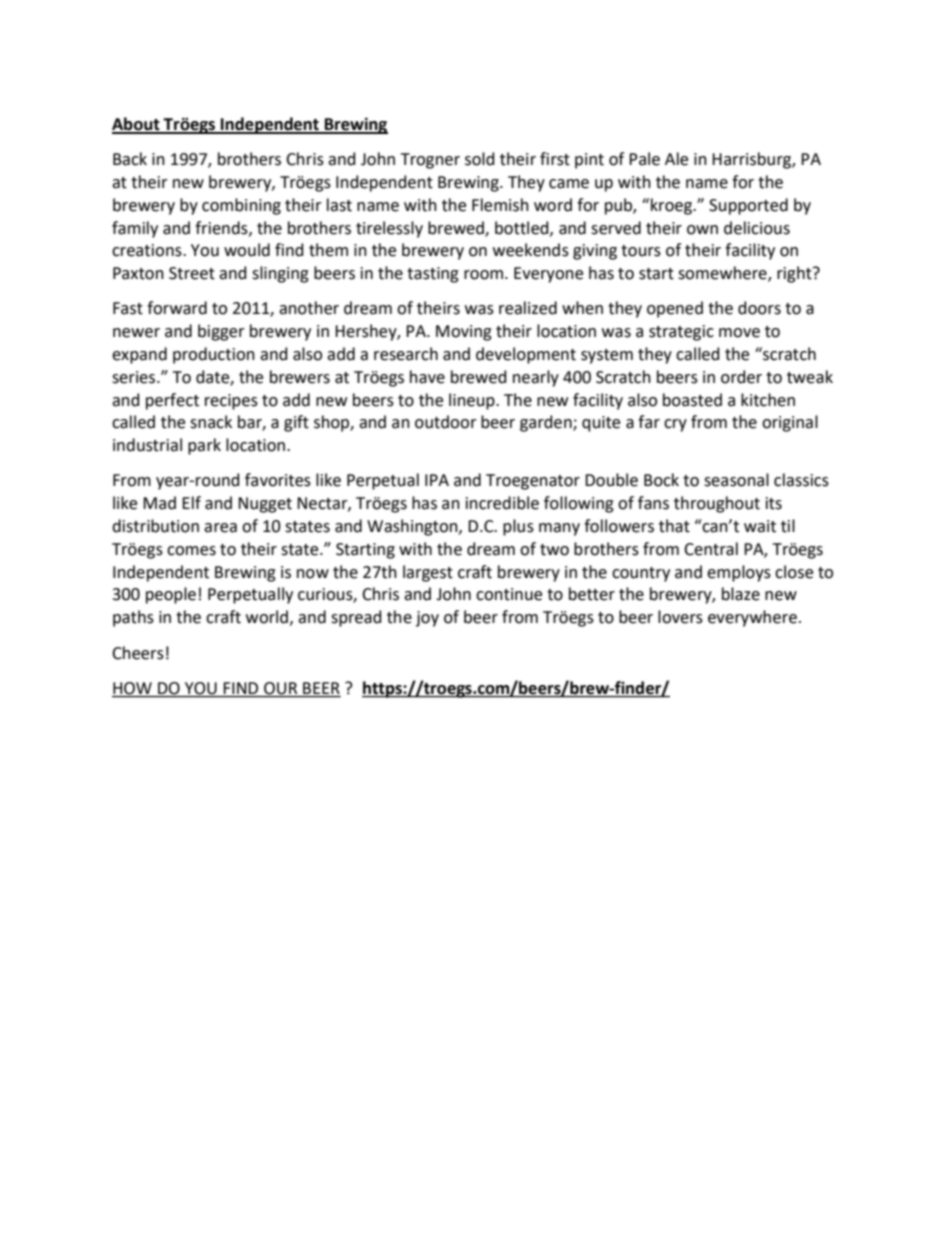  I want to click on Supported, so click(748, 206).
